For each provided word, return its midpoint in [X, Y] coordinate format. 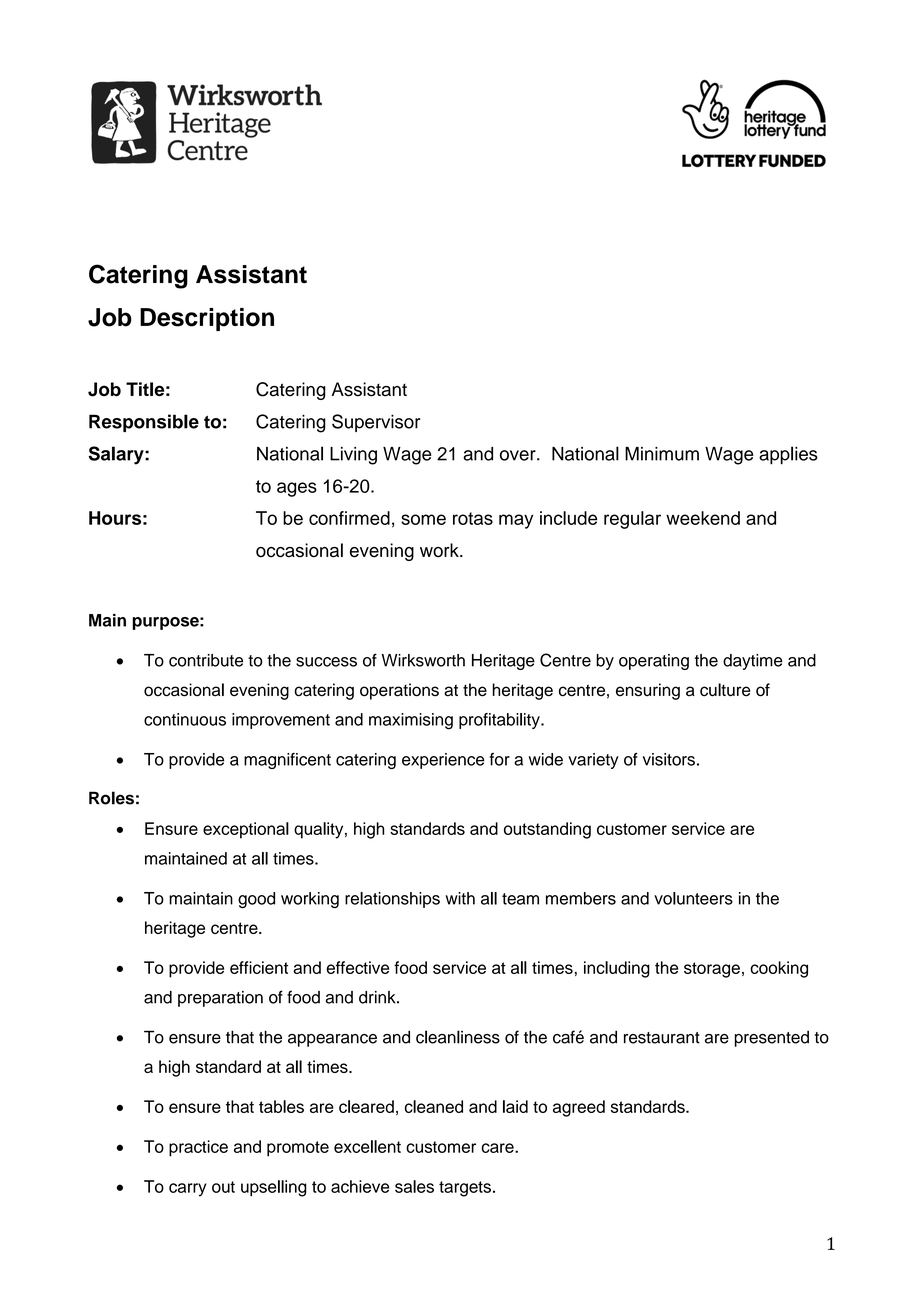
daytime [753, 662]
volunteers [693, 898]
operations [399, 691]
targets [465, 1189]
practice [198, 1148]
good [256, 900]
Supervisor [376, 423]
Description [207, 319]
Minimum [662, 454]
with [460, 898]
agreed [579, 1108]
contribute [206, 660]
